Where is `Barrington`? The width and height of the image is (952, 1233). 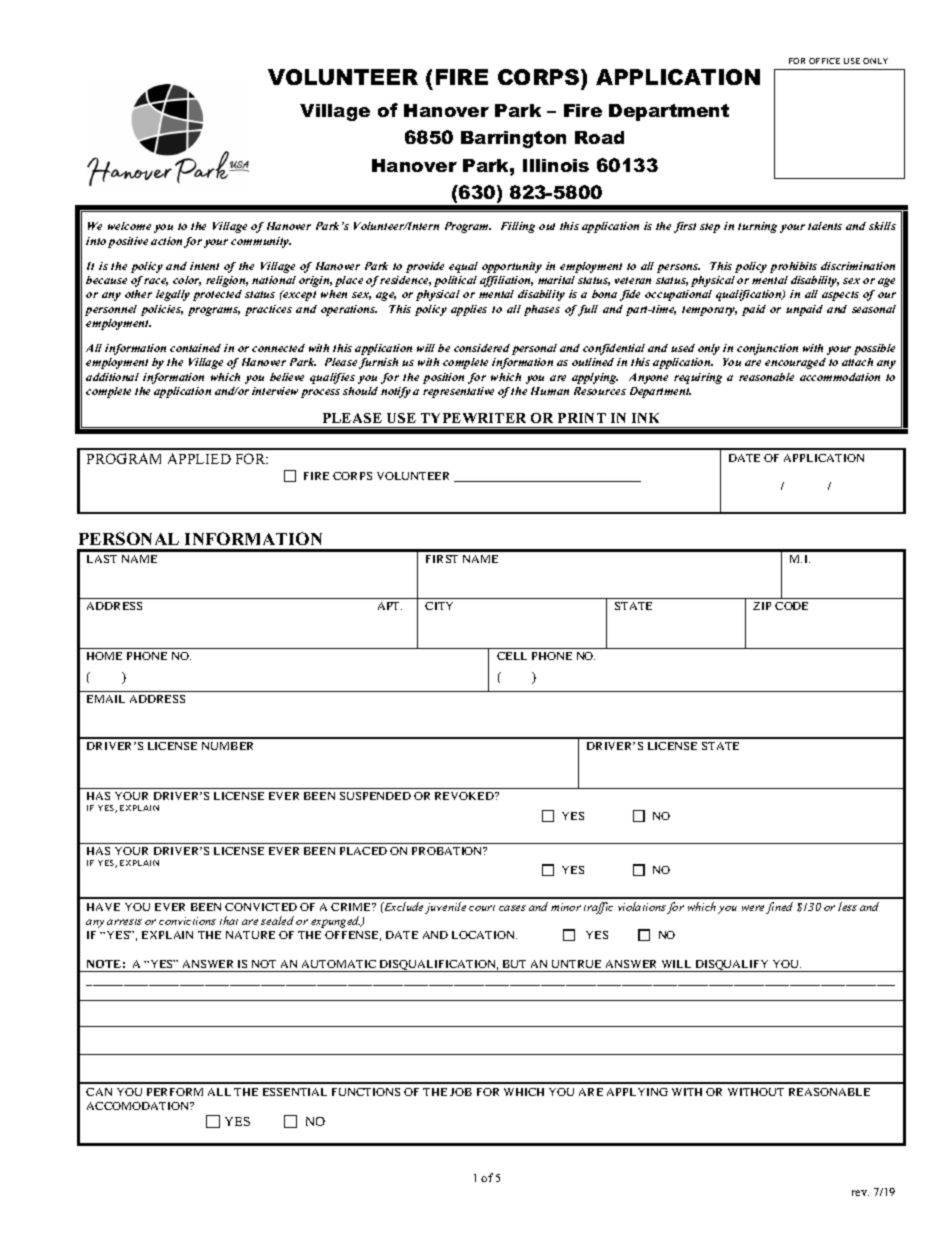 Barrington is located at coordinates (513, 139).
